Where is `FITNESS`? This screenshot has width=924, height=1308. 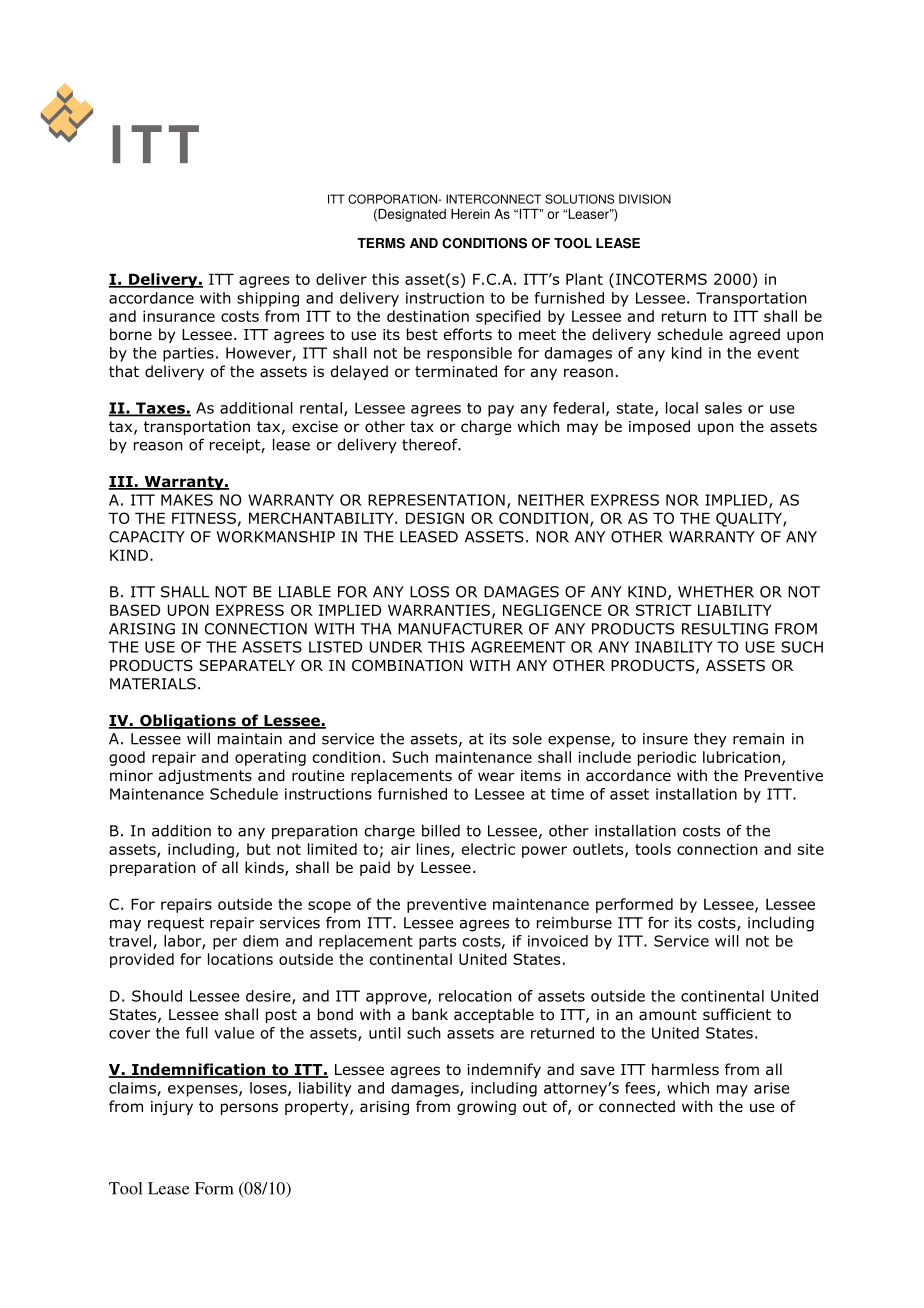
FITNESS is located at coordinates (204, 518).
